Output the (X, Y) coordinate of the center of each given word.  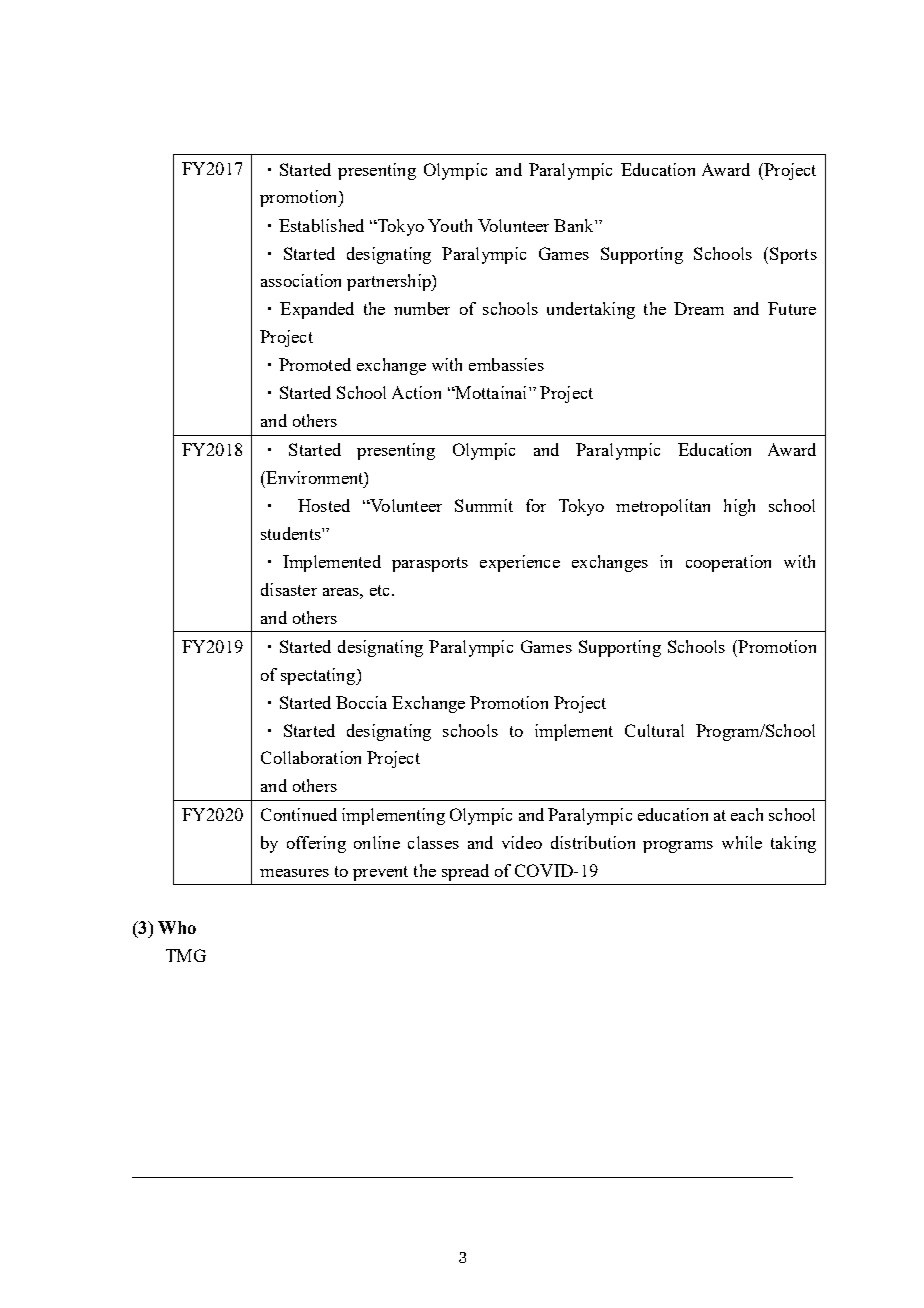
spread (465, 872)
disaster (289, 589)
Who (177, 927)
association (301, 280)
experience (520, 563)
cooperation (728, 563)
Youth (450, 225)
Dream (699, 308)
